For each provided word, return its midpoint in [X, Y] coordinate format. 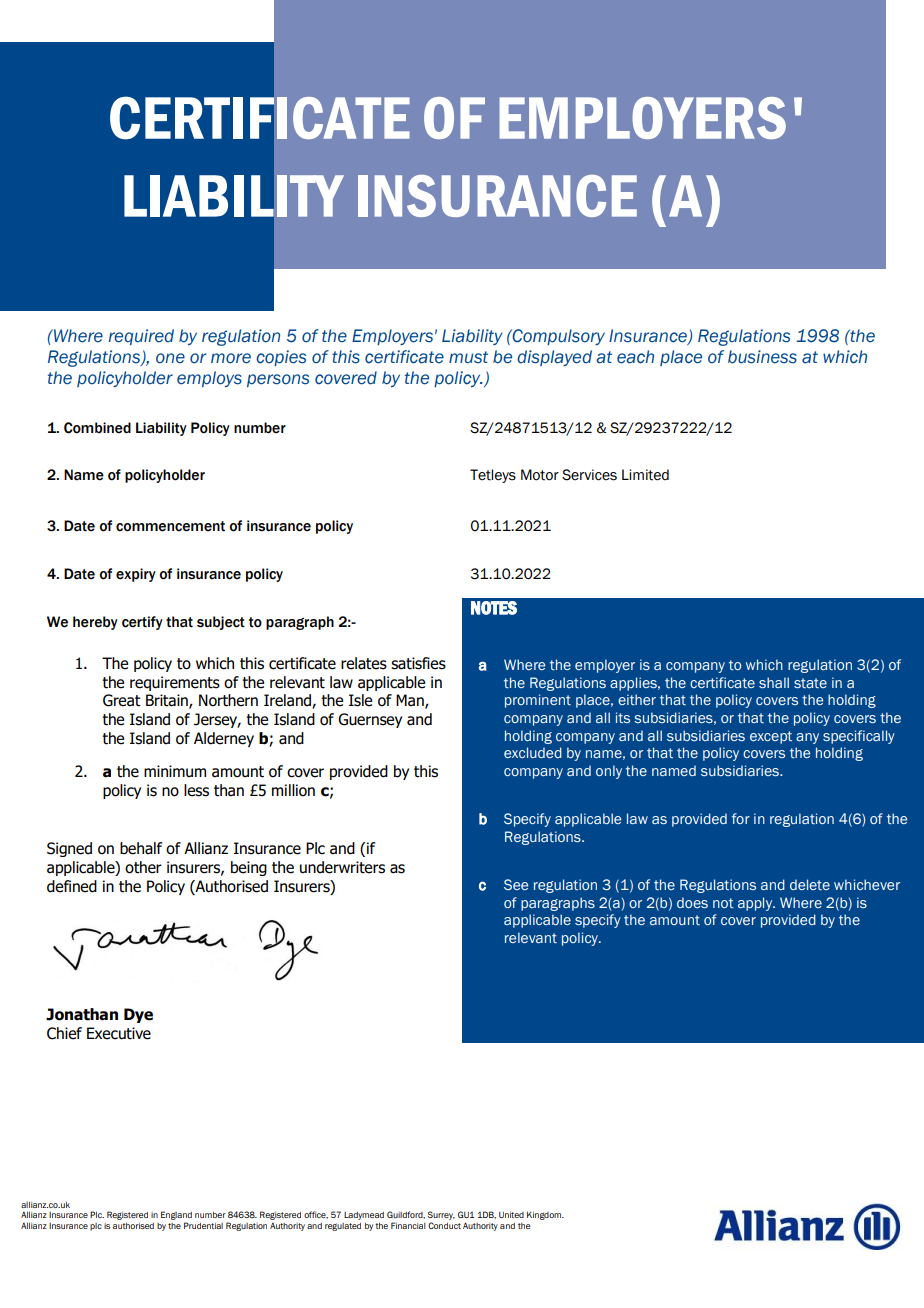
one [170, 358]
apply [756, 904]
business [762, 357]
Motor [540, 475]
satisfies [418, 663]
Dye [138, 1015]
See [516, 884]
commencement [170, 526]
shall [774, 682]
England [176, 1215]
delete [810, 884]
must [468, 357]
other [143, 867]
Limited [645, 475]
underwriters [342, 867]
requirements [175, 683]
